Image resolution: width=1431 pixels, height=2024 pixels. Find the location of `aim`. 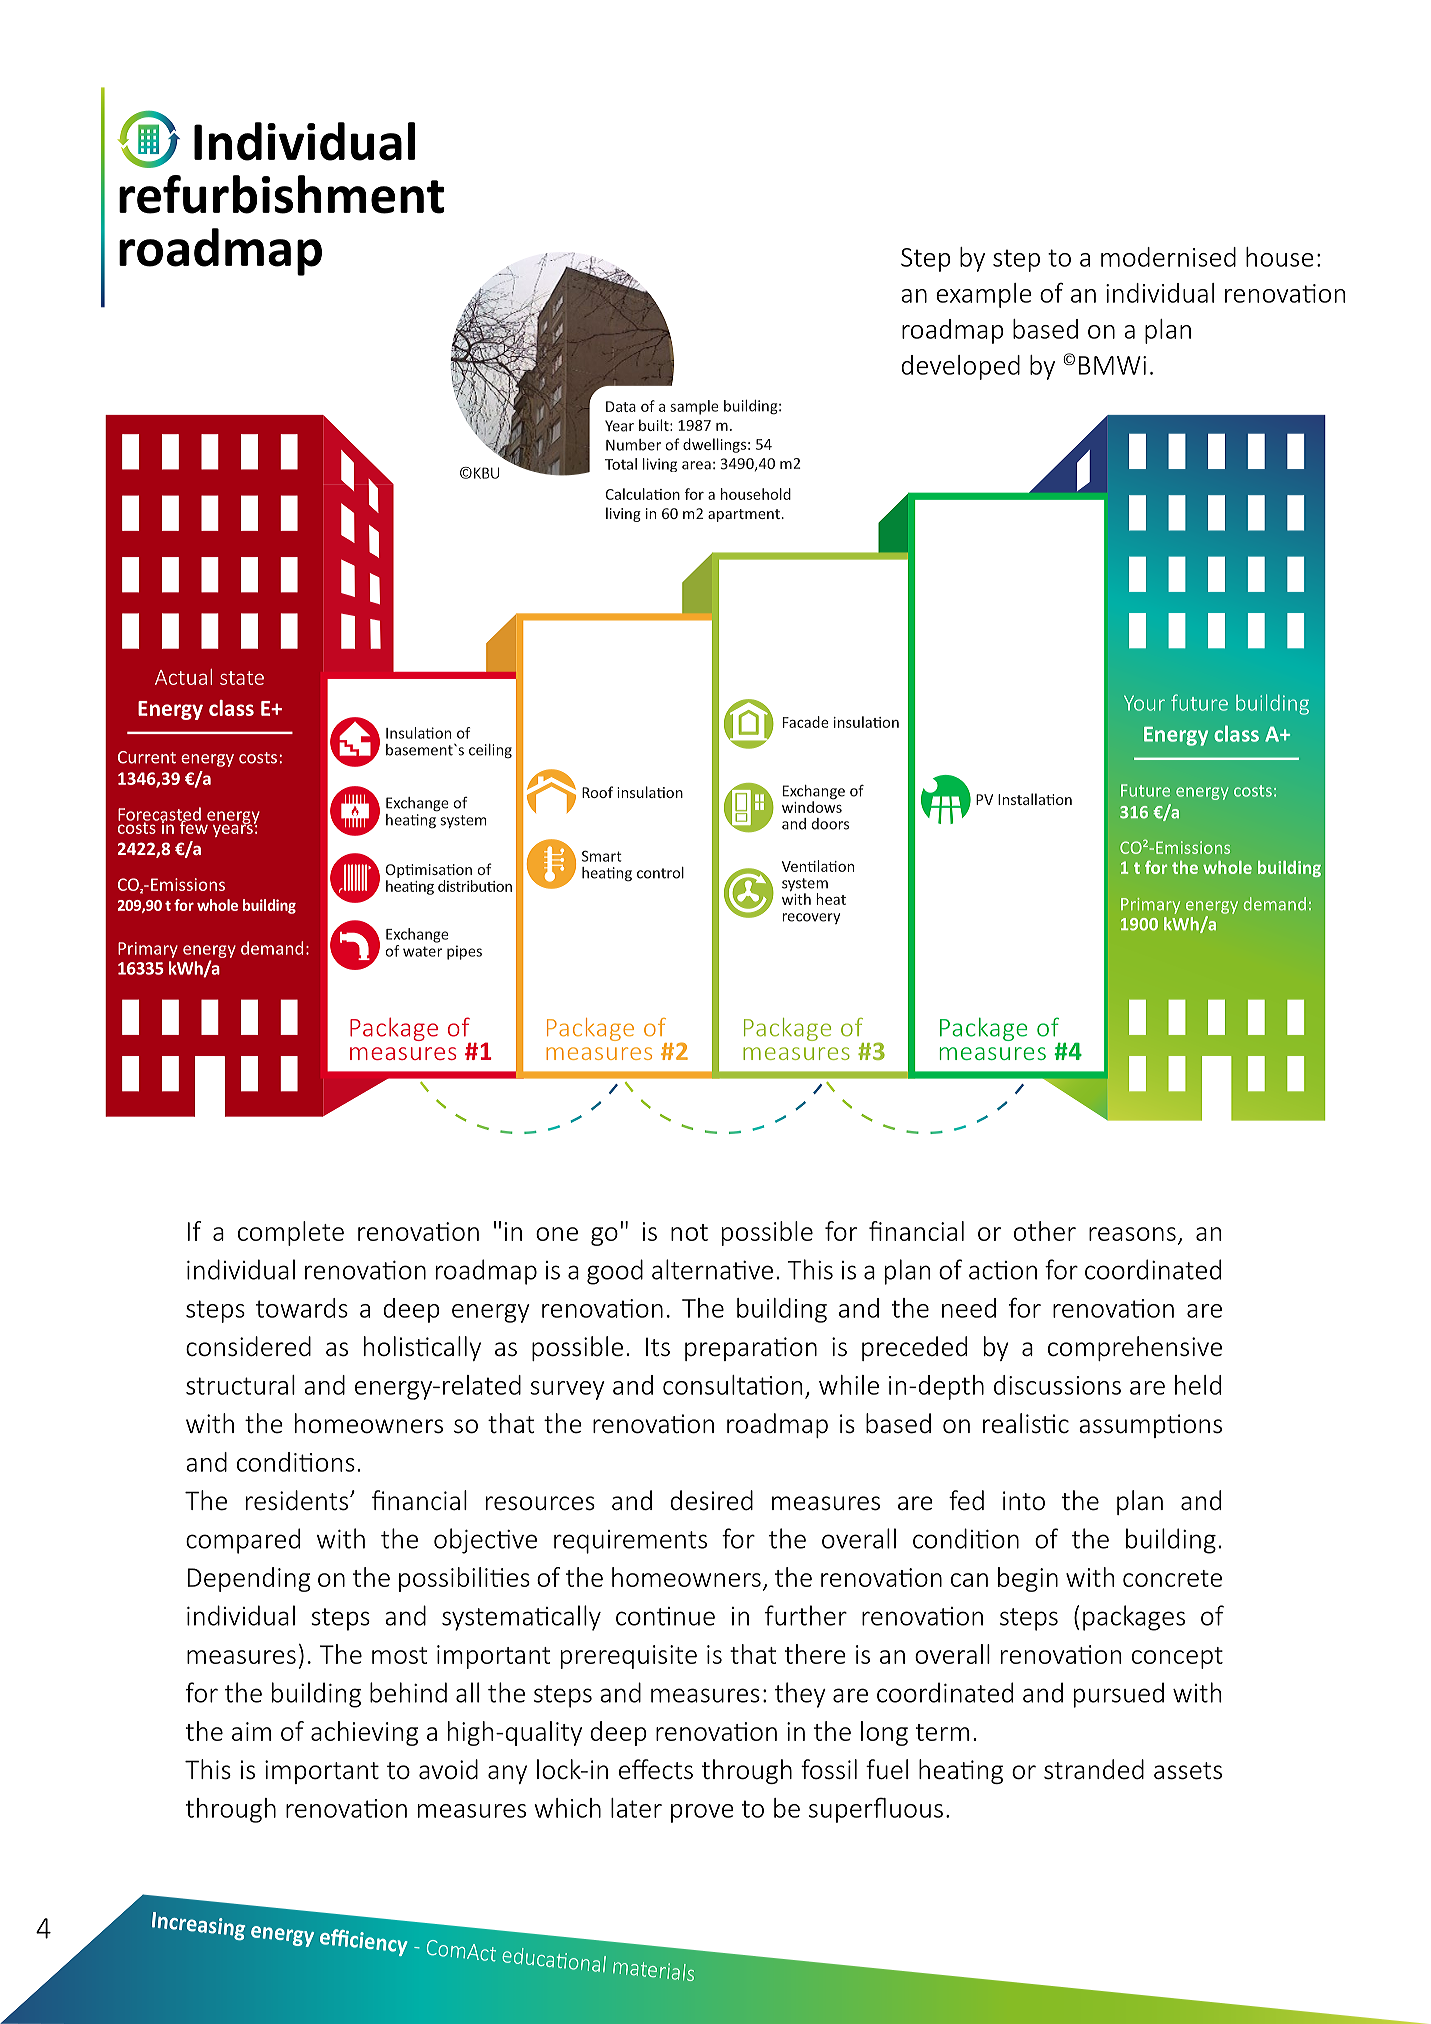

aim is located at coordinates (251, 1731).
